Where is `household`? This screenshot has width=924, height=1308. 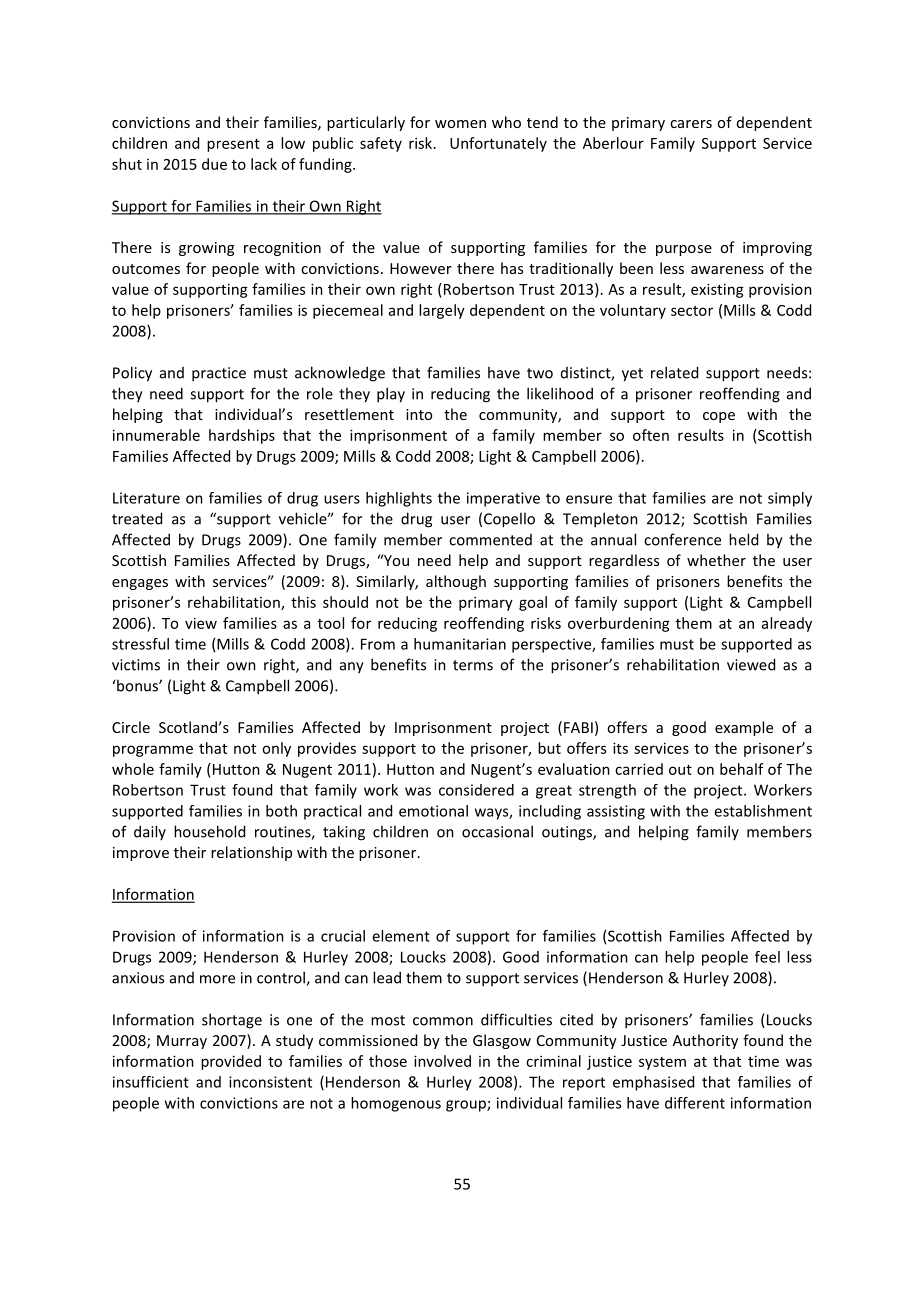 household is located at coordinates (209, 831).
